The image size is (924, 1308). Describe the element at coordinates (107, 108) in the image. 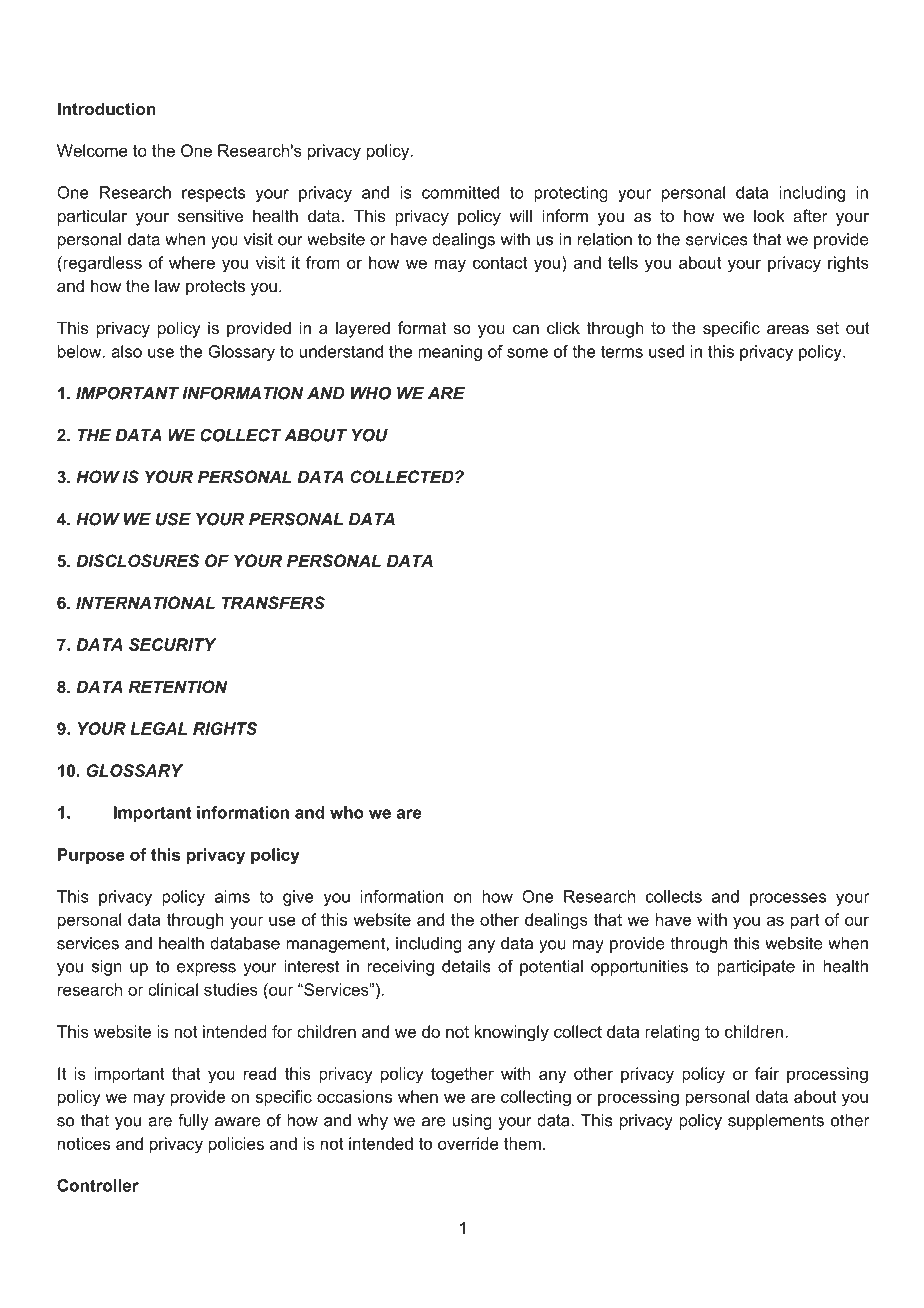

I see `Introduction` at that location.
